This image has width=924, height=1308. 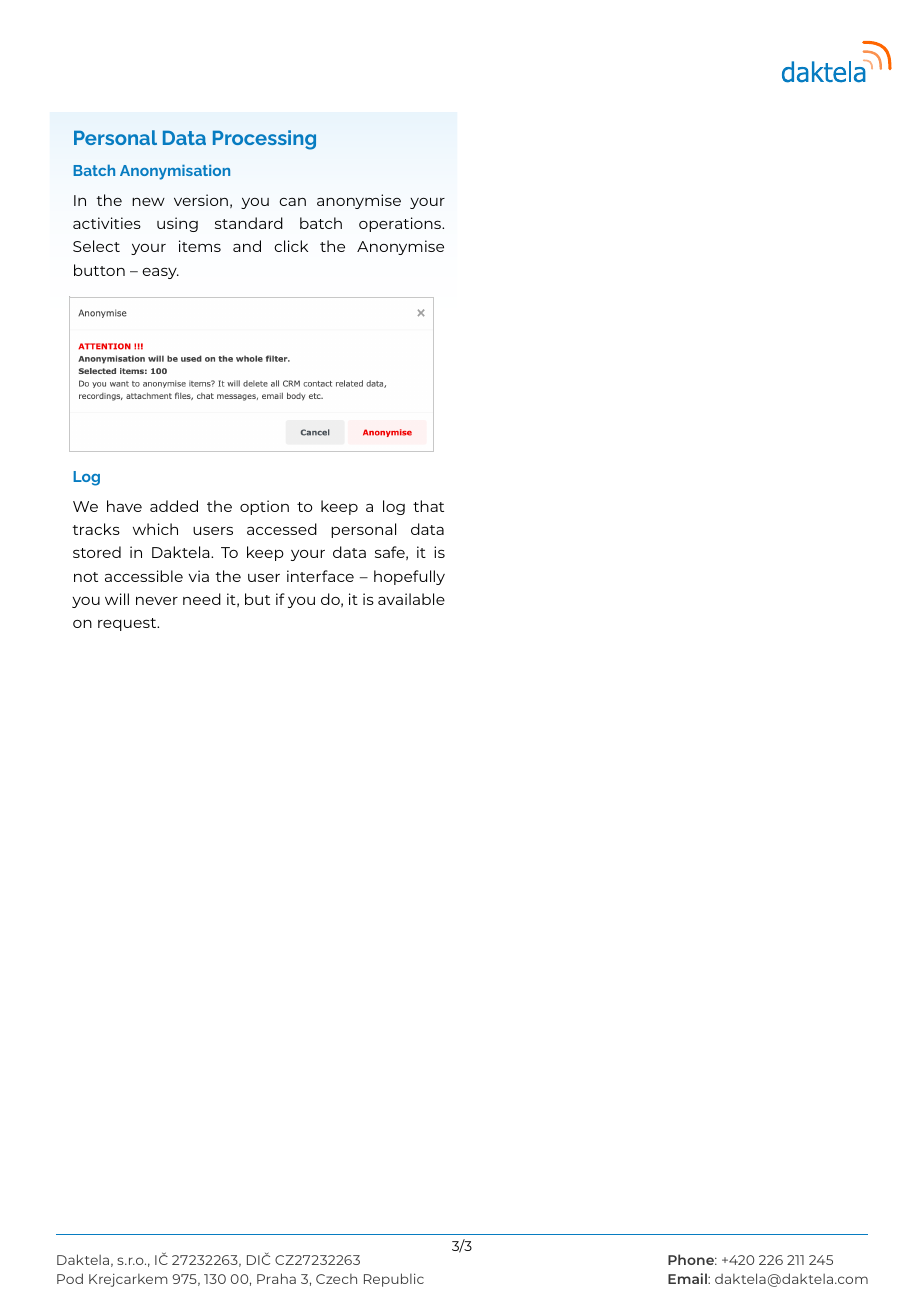 I want to click on Czech, so click(x=336, y=1279).
